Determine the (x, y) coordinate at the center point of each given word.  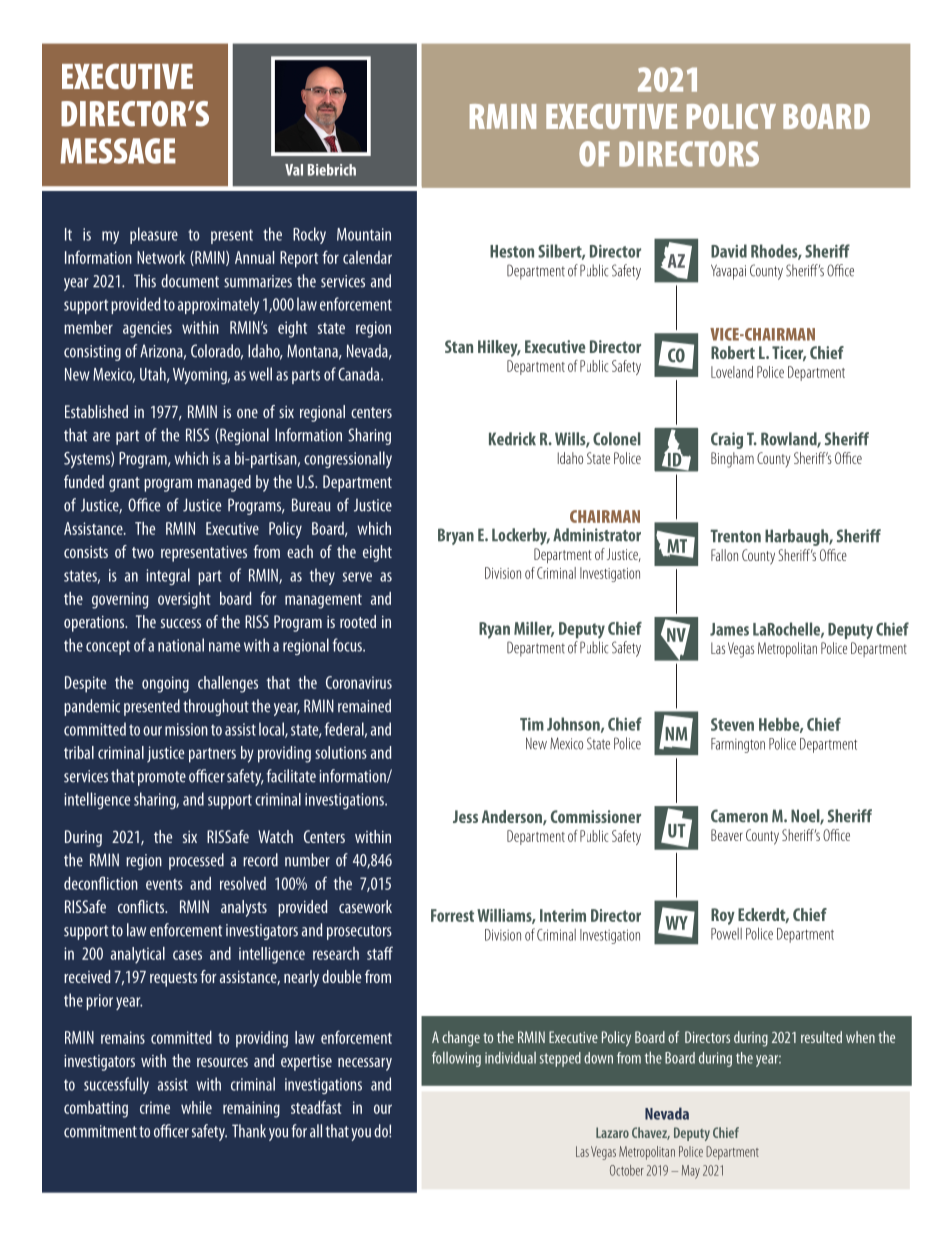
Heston (512, 251)
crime (155, 1107)
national (181, 645)
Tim (532, 724)
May (691, 1172)
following (456, 1059)
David (729, 251)
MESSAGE (118, 151)
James (729, 629)
